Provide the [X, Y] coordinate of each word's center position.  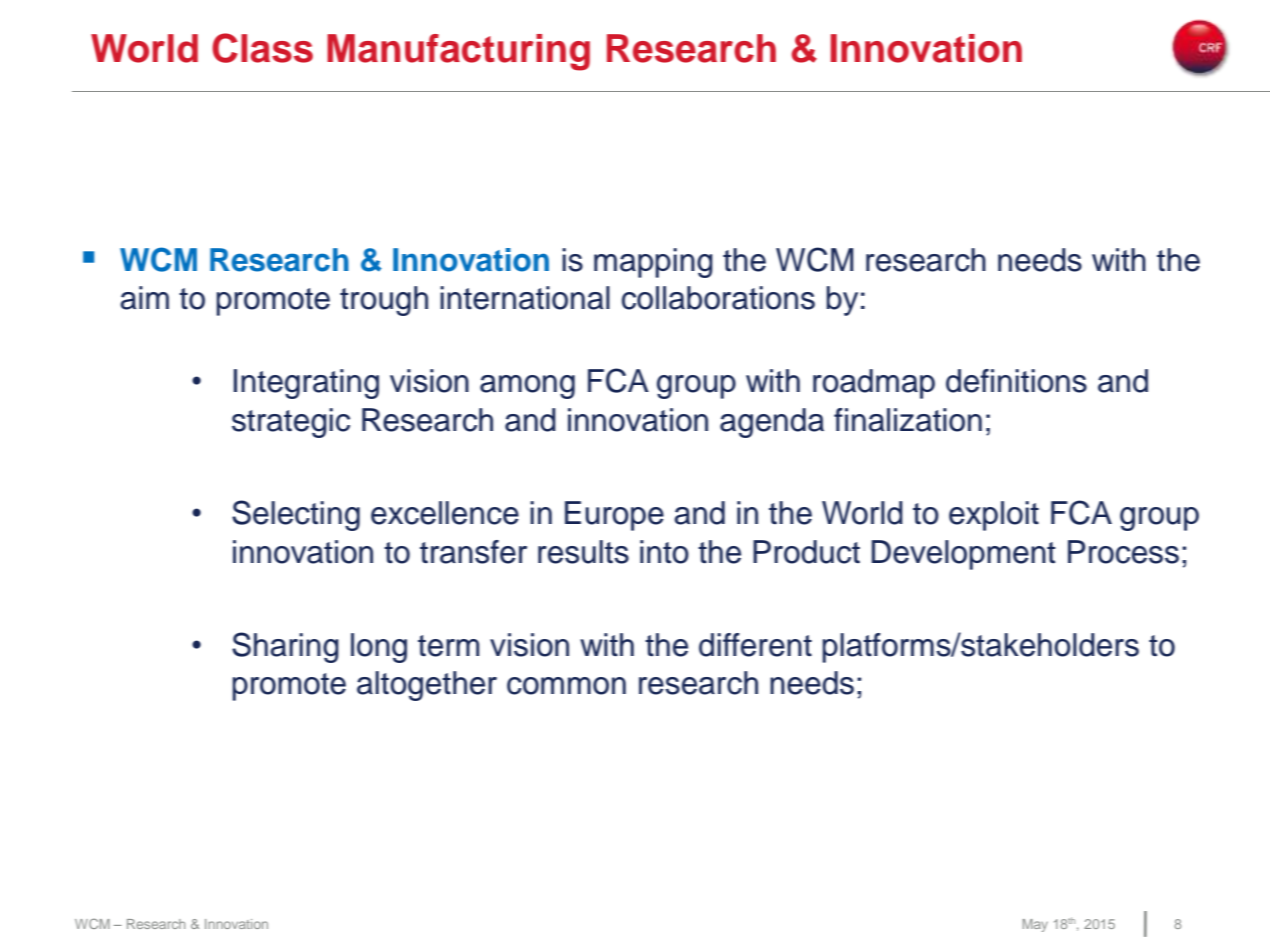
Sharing [285, 647]
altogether [427, 686]
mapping [653, 263]
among [527, 387]
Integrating [306, 384]
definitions [1016, 381]
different [755, 645]
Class [262, 48]
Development [964, 555]
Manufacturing [458, 52]
